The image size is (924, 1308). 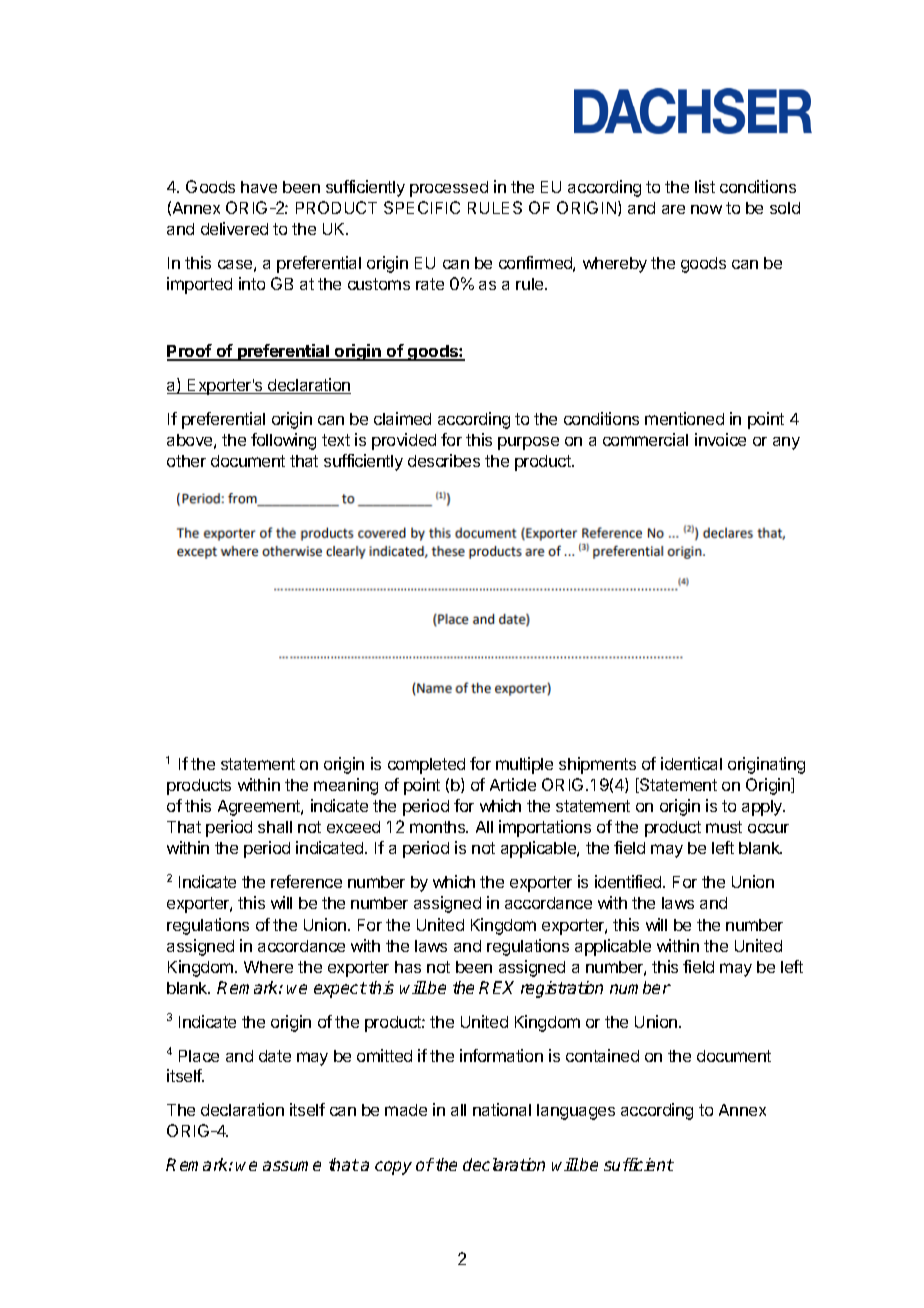 I want to click on national, so click(x=502, y=1109).
